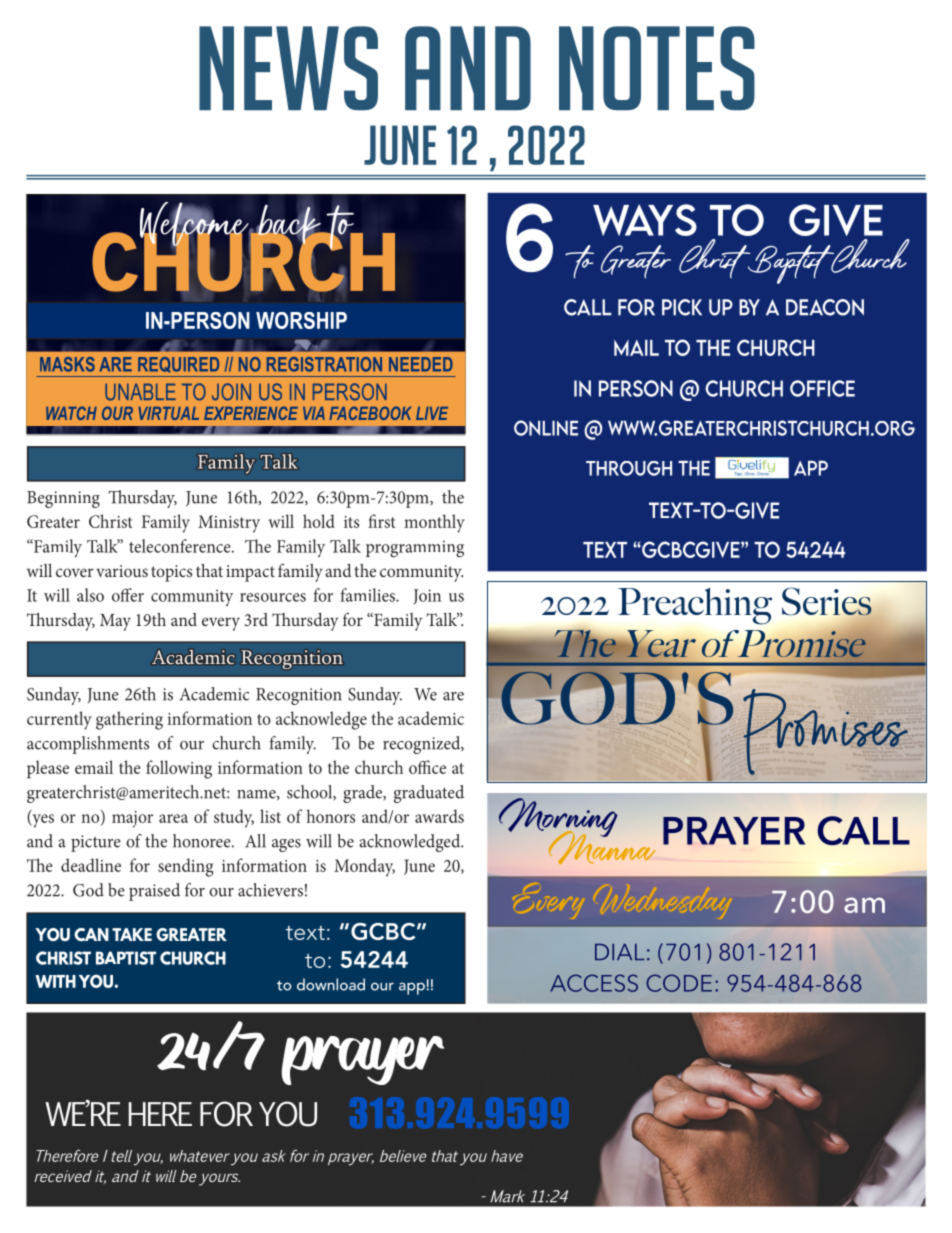 The width and height of the image is (952, 1233). Describe the element at coordinates (421, 364) in the image. I see `NEEDED` at that location.
